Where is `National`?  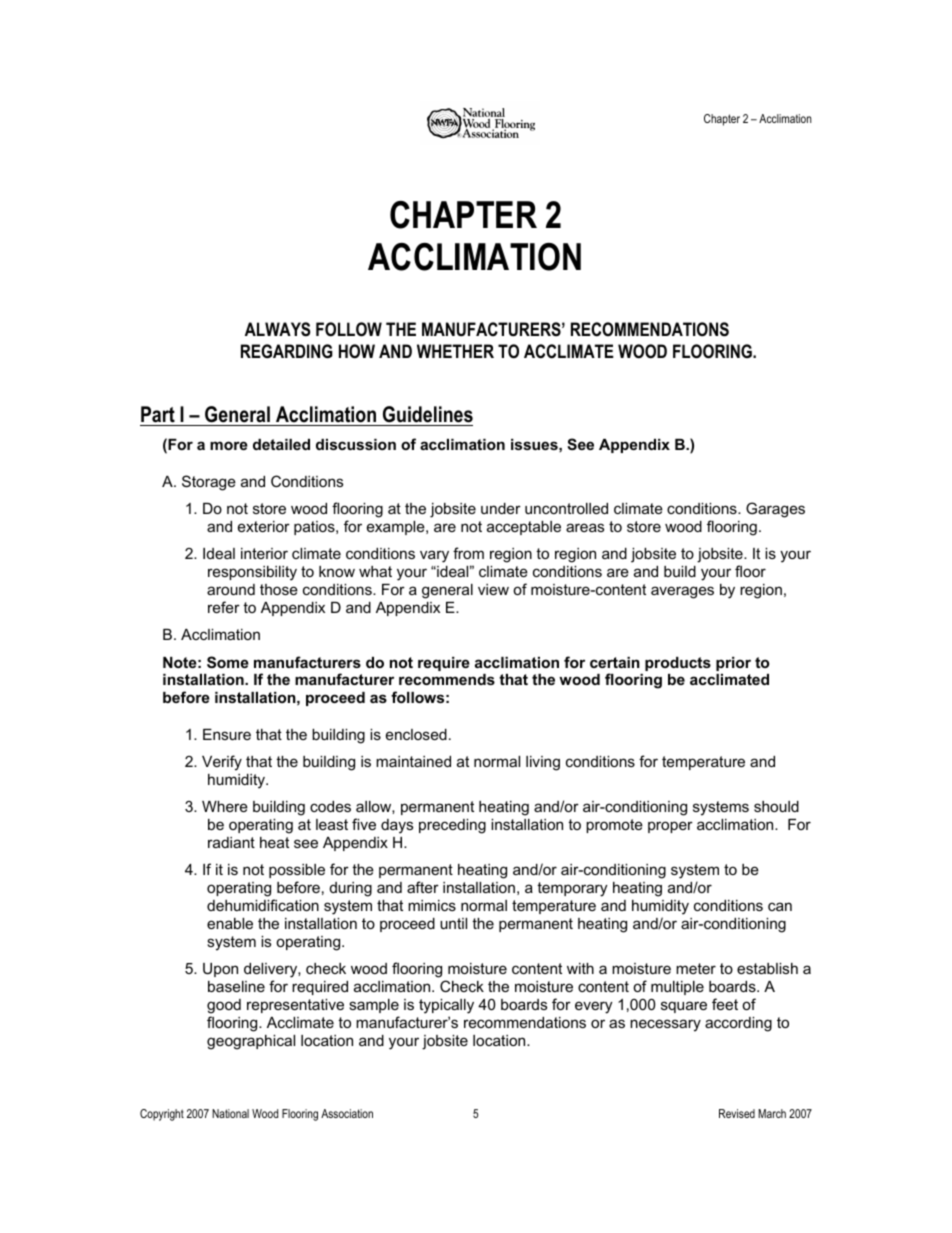 National is located at coordinates (230, 1113).
